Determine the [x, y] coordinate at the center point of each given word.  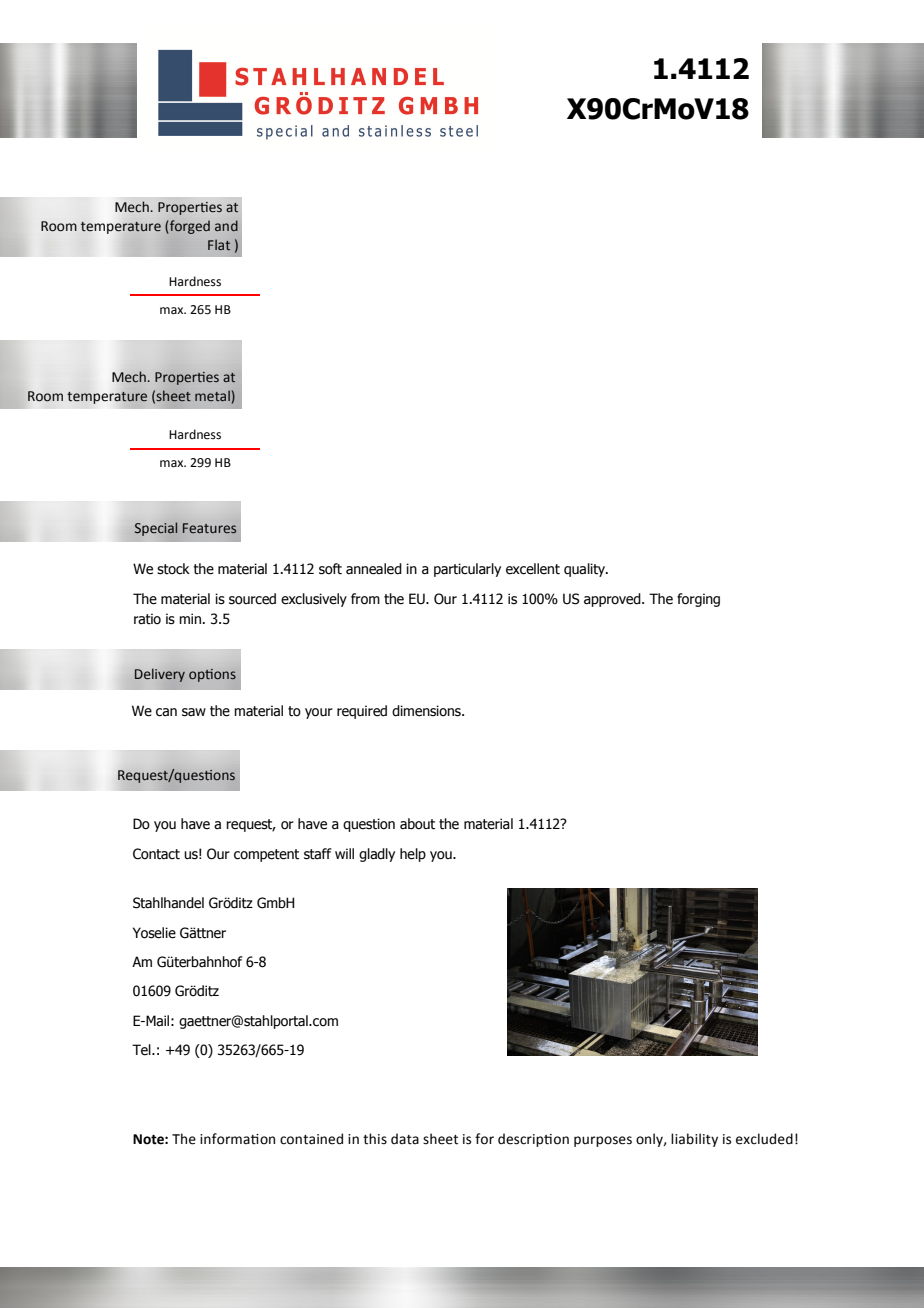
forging [698, 600]
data [405, 1139]
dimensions [427, 711]
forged [189, 227]
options [212, 675]
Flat [219, 244]
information [237, 1139]
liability [694, 1140]
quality [585, 570]
